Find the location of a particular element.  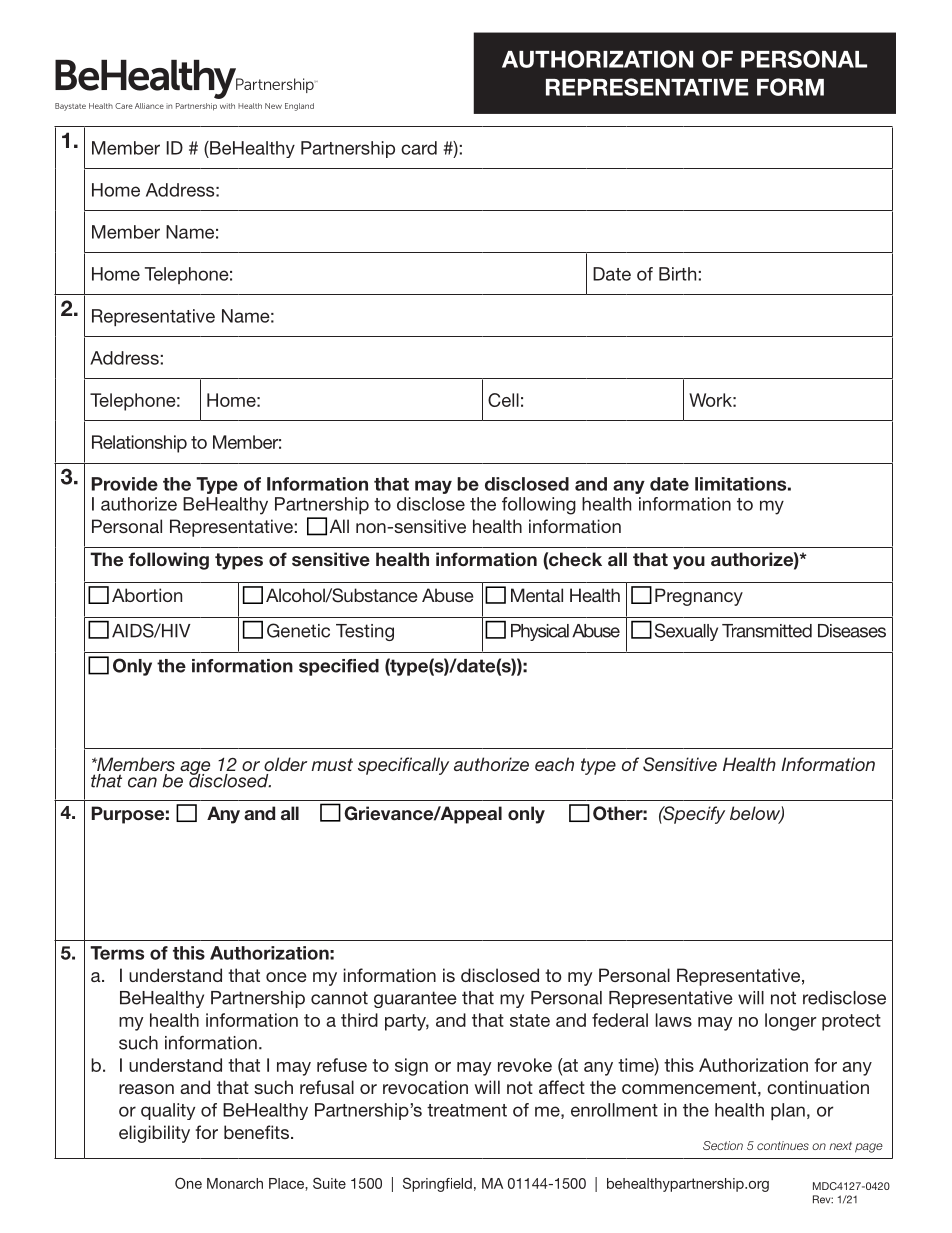

you is located at coordinates (689, 563).
